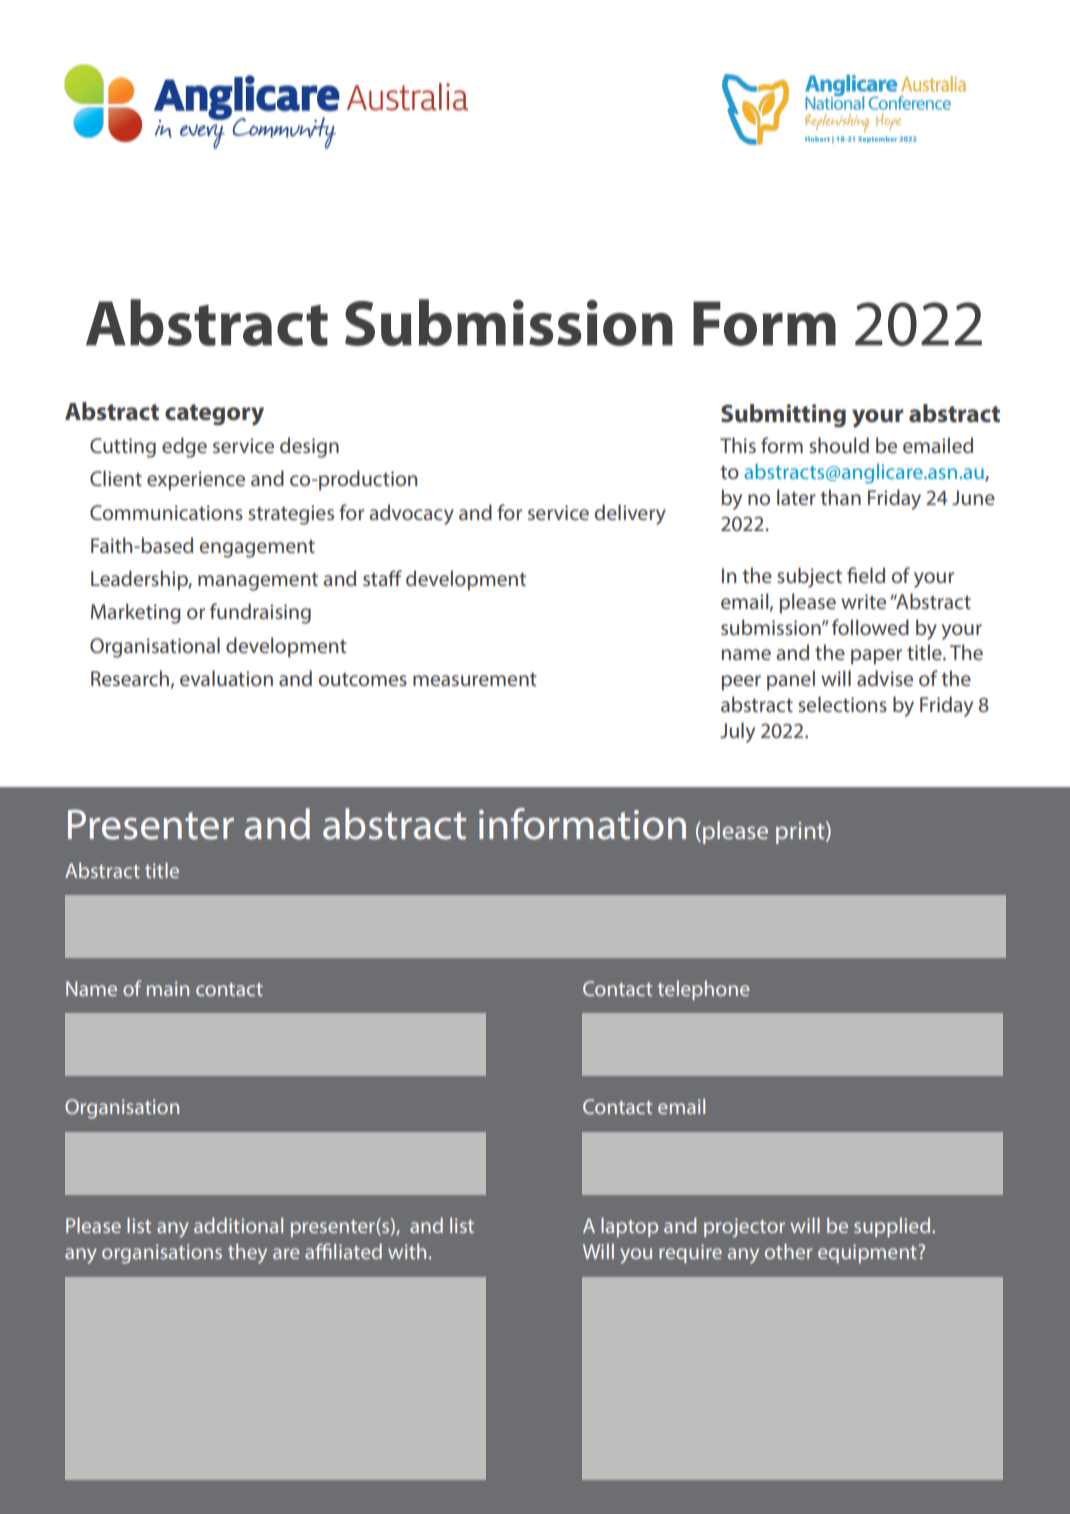 The width and height of the screenshot is (1070, 1514). I want to click on selections, so click(842, 704).
